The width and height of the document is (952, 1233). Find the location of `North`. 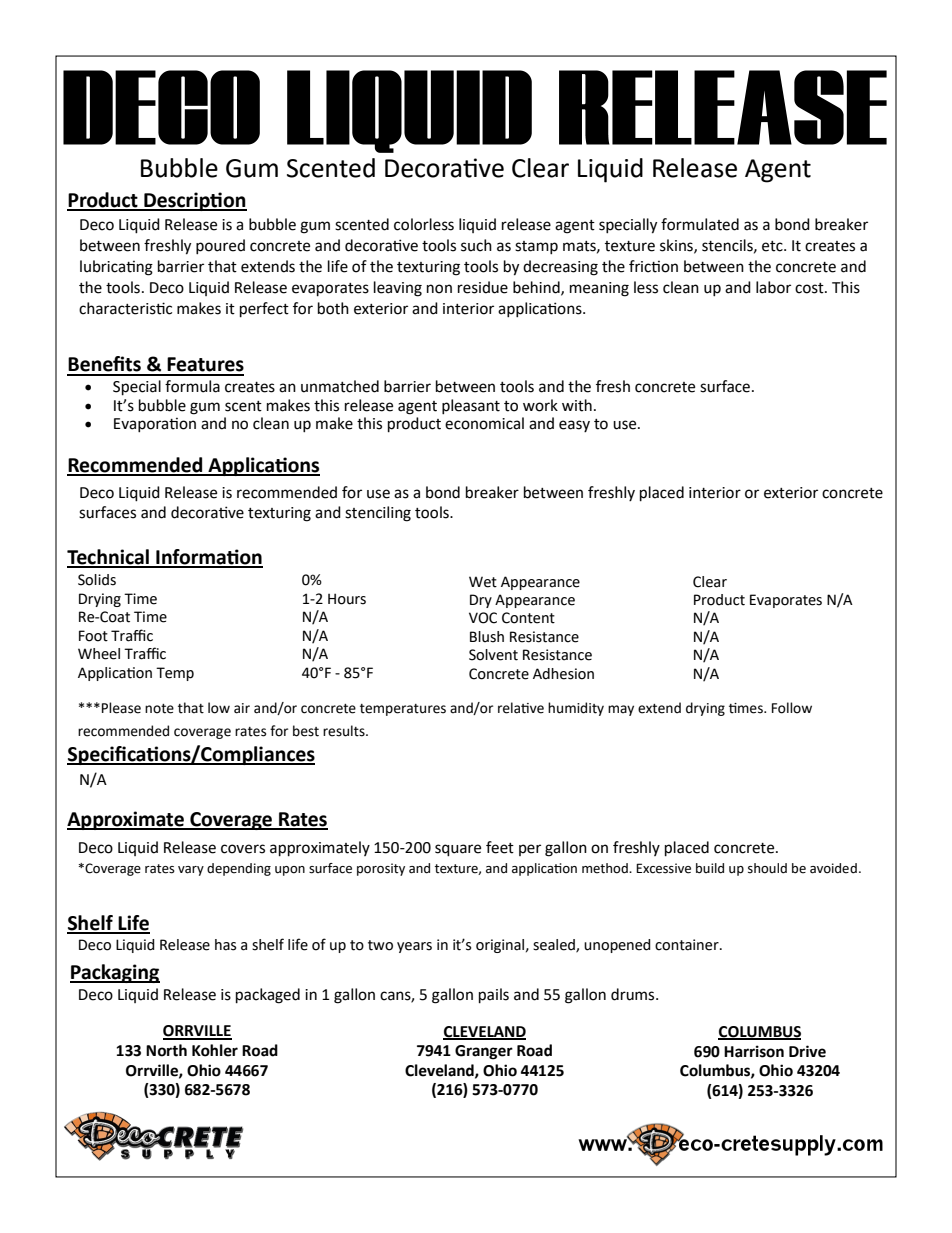

North is located at coordinates (166, 1050).
